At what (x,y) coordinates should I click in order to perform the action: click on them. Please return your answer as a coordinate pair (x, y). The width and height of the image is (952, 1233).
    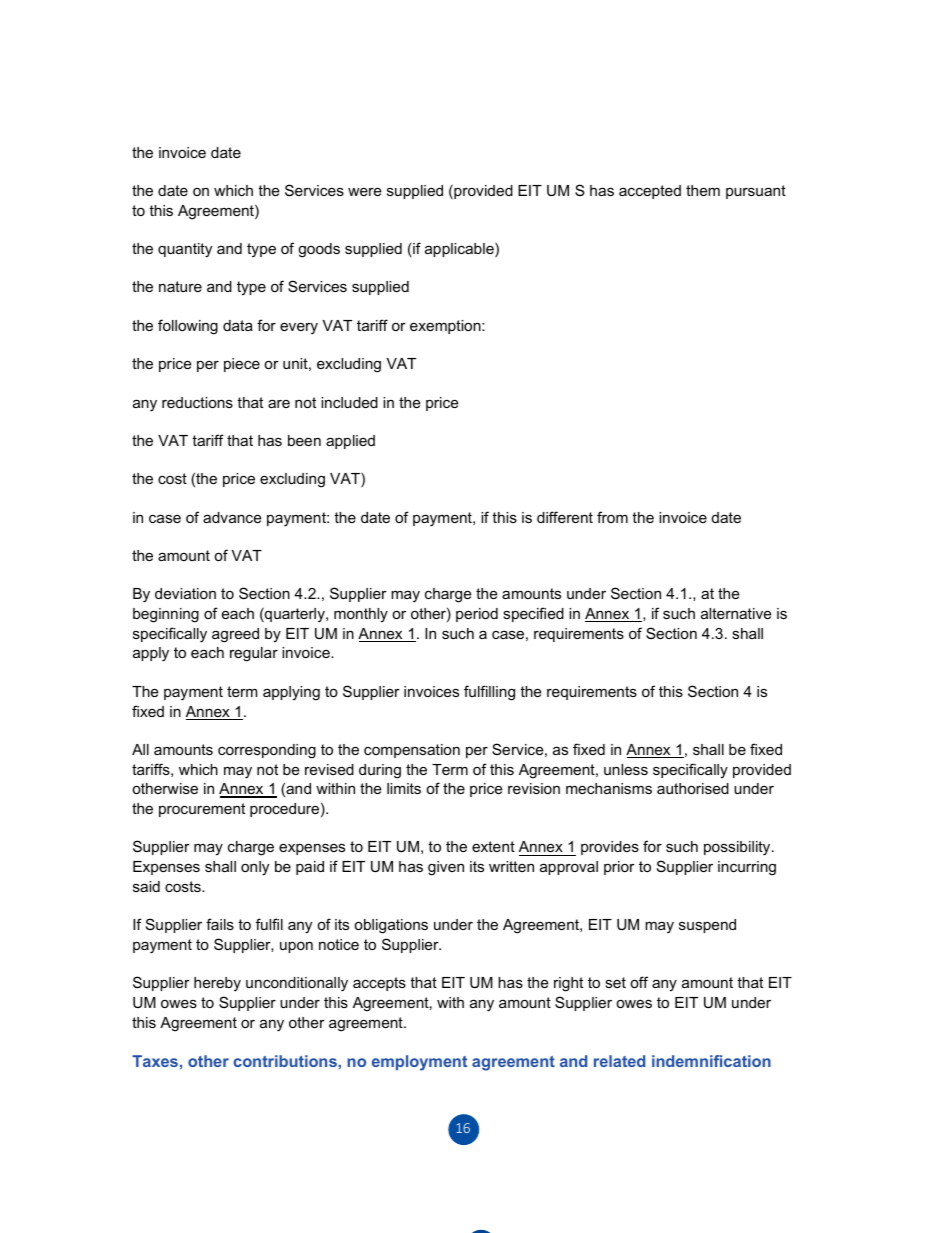
    Looking at the image, I should click on (703, 190).
